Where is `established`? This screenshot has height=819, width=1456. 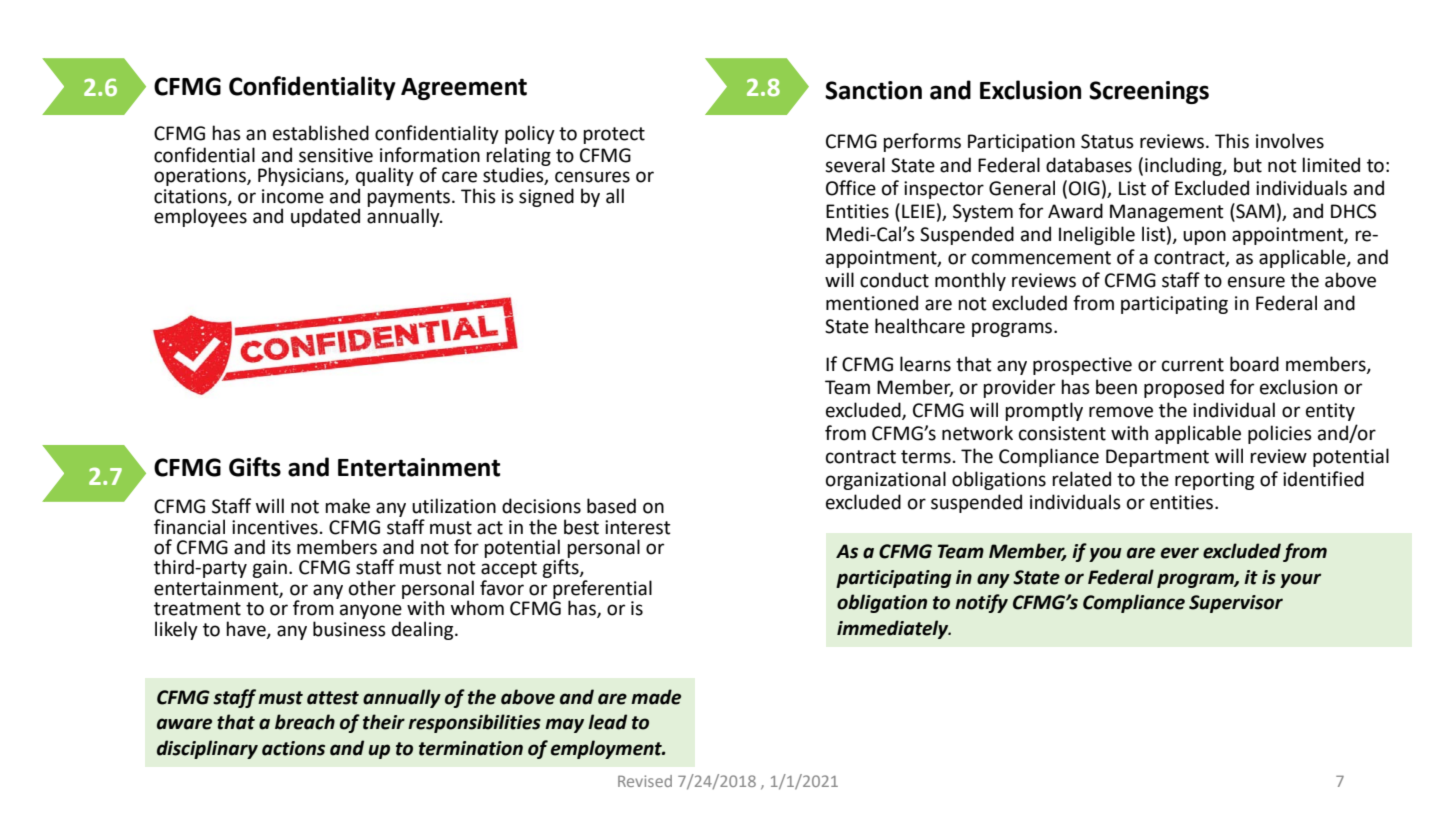 established is located at coordinates (321, 133).
